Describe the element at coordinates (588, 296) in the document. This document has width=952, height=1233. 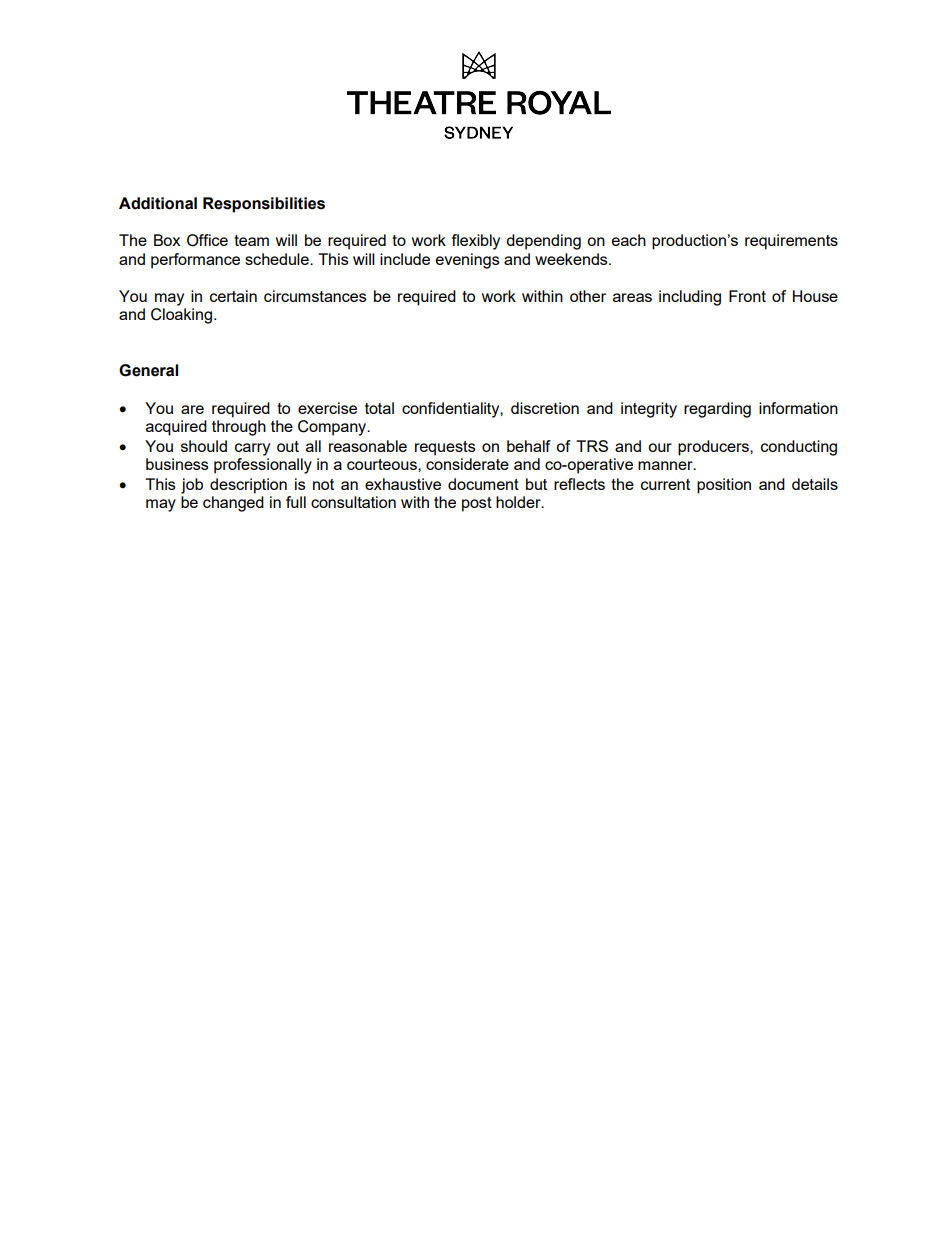
I see `other` at that location.
